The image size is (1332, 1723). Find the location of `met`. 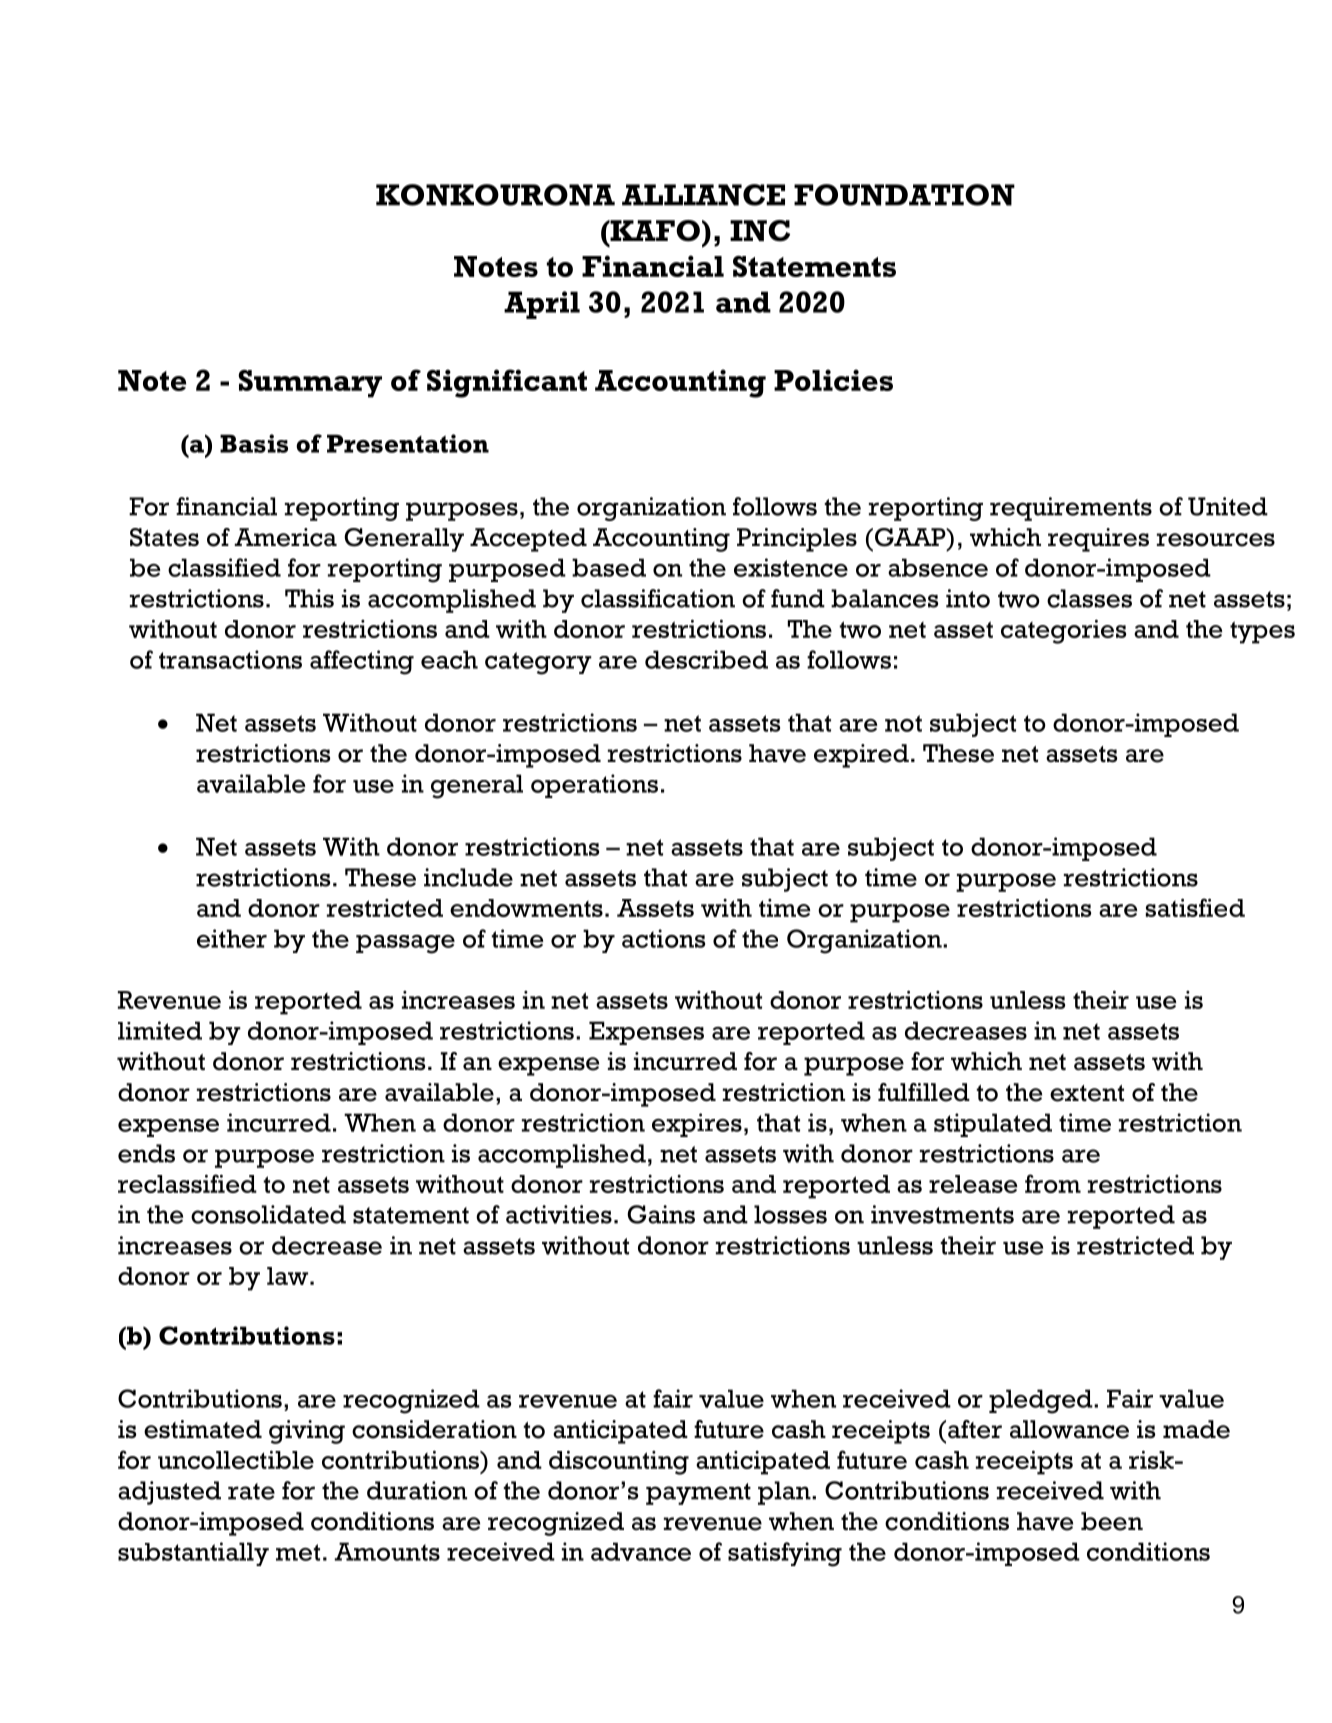

met is located at coordinates (298, 1552).
